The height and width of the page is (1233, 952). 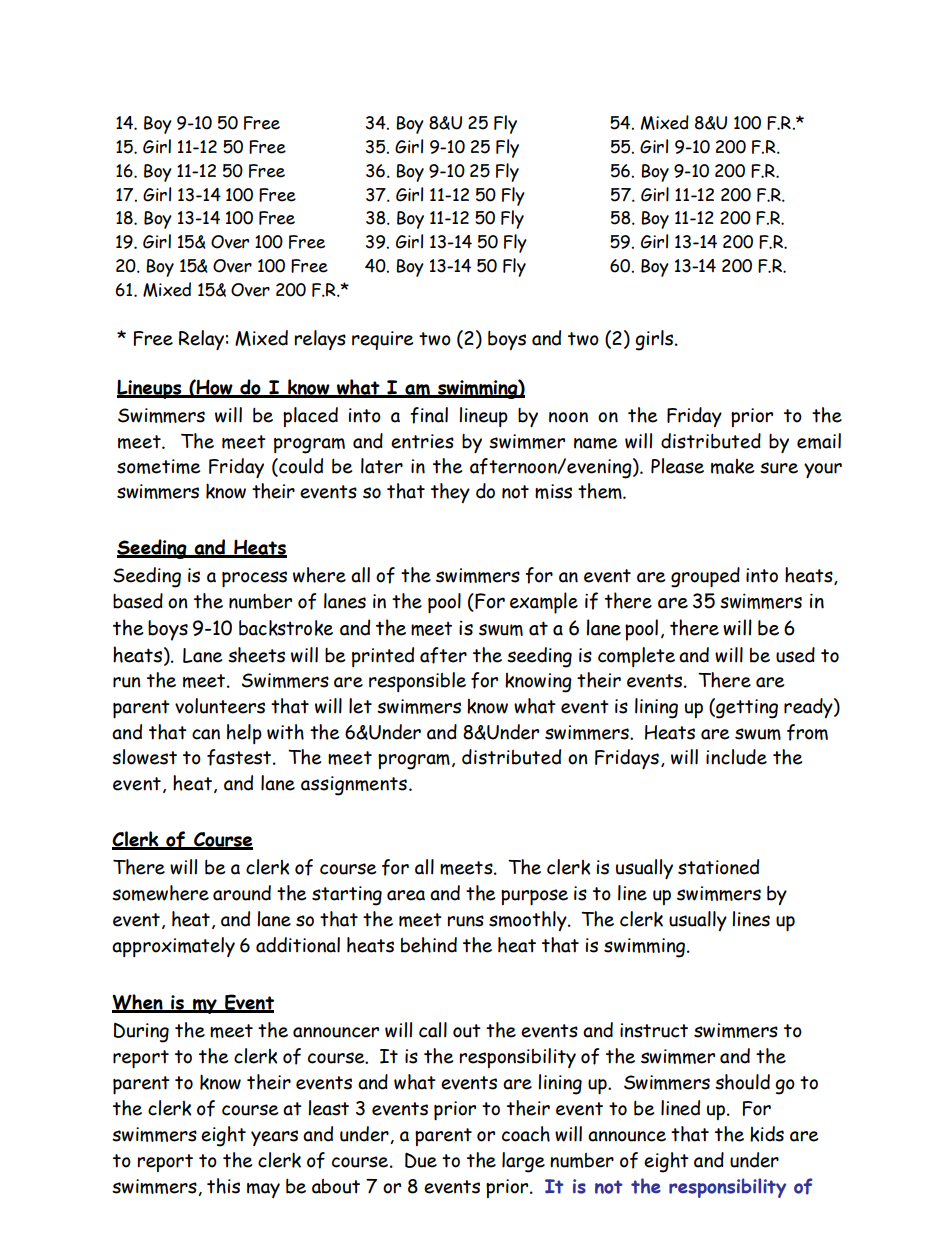 What do you see at coordinates (354, 786) in the page?
I see `assignments` at bounding box center [354, 786].
